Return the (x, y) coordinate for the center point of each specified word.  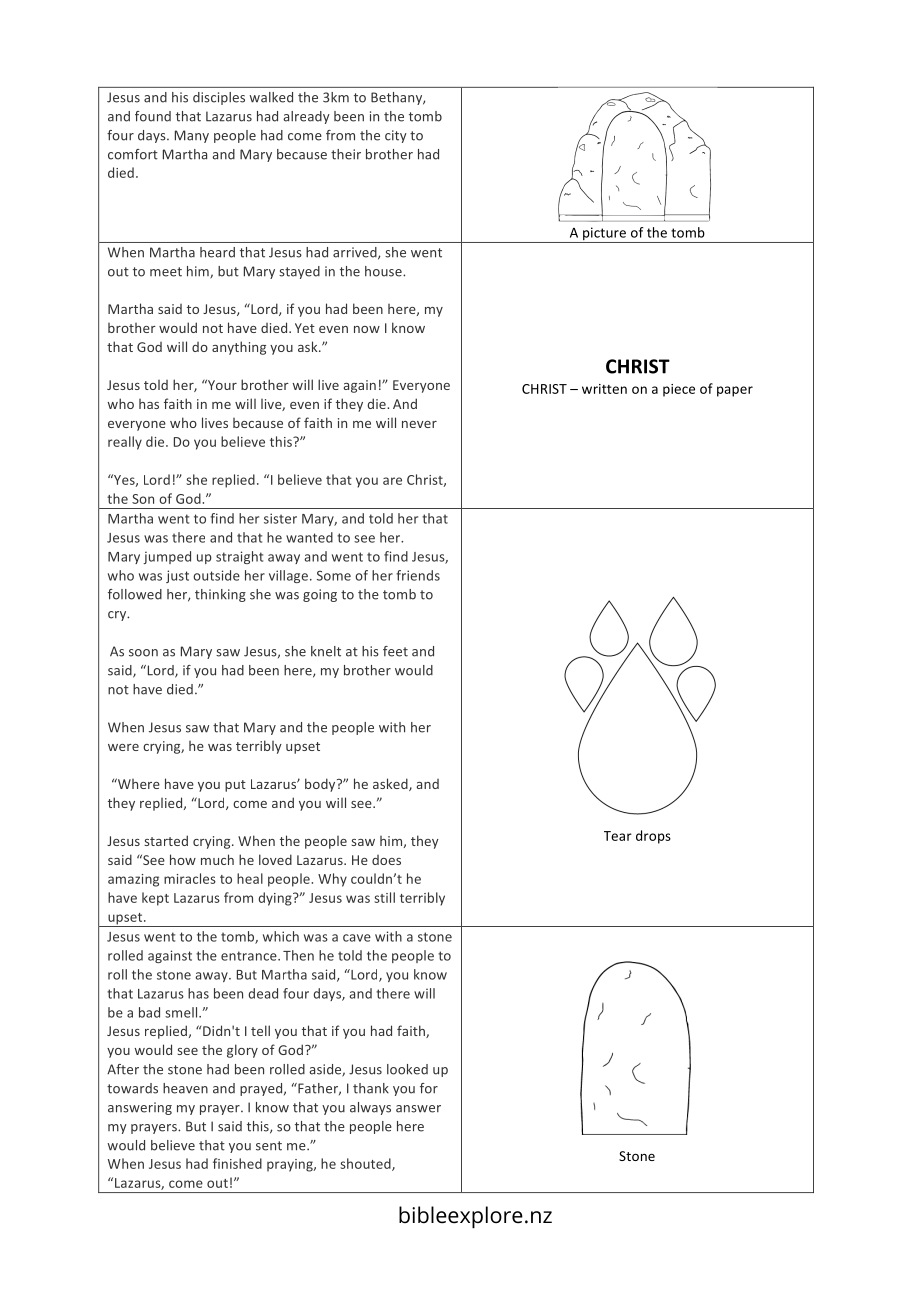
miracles (190, 878)
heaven (185, 1088)
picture (604, 235)
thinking (220, 595)
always (370, 1108)
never (419, 424)
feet (395, 651)
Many (192, 136)
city (396, 136)
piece (679, 390)
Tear (618, 836)
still (384, 897)
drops (653, 837)
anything (239, 348)
